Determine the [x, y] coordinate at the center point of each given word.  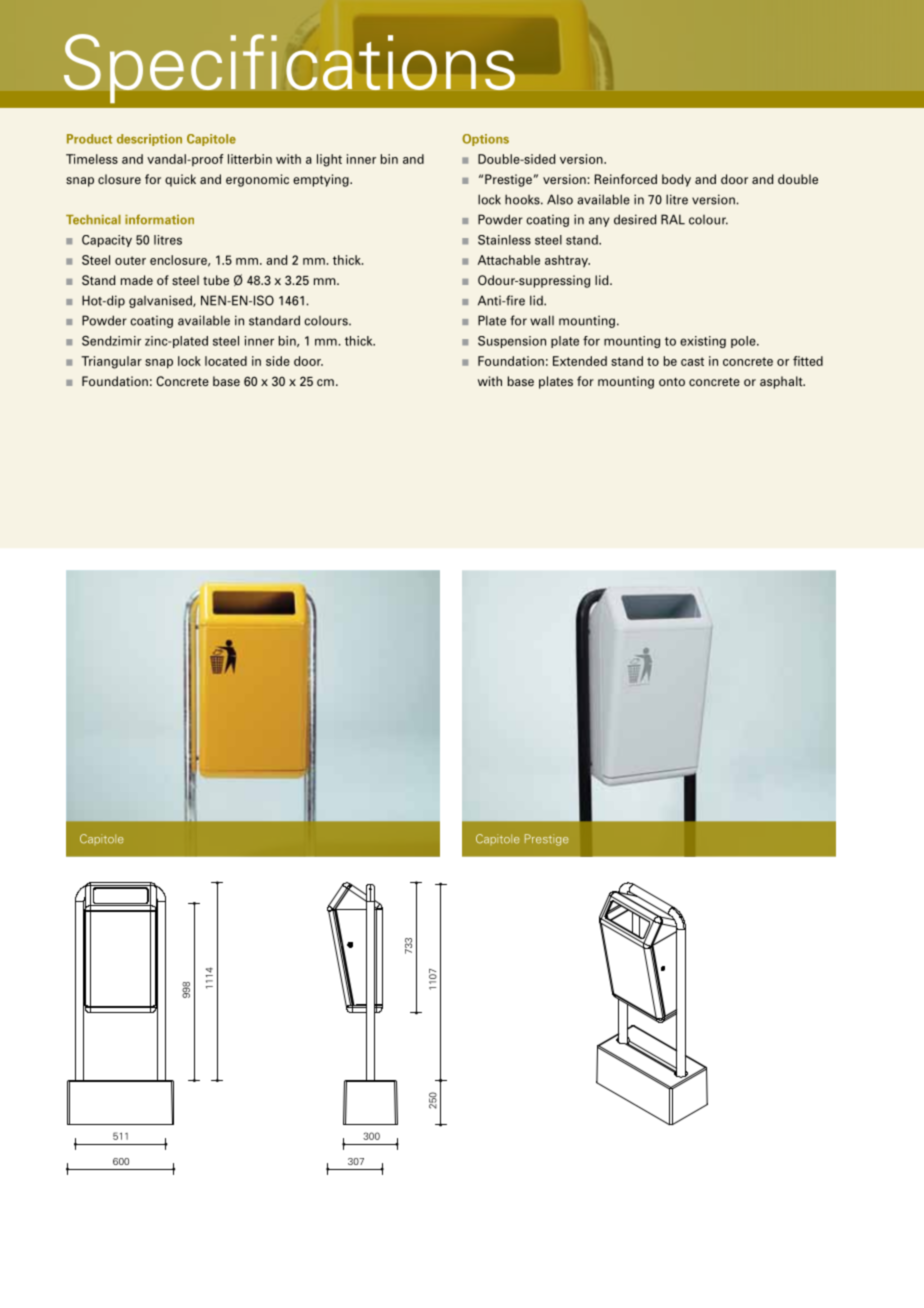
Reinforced [626, 179]
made [137, 280]
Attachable [509, 260]
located [226, 361]
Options [485, 140]
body [676, 180]
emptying [322, 180]
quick [180, 180]
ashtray [567, 261]
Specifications [289, 68]
